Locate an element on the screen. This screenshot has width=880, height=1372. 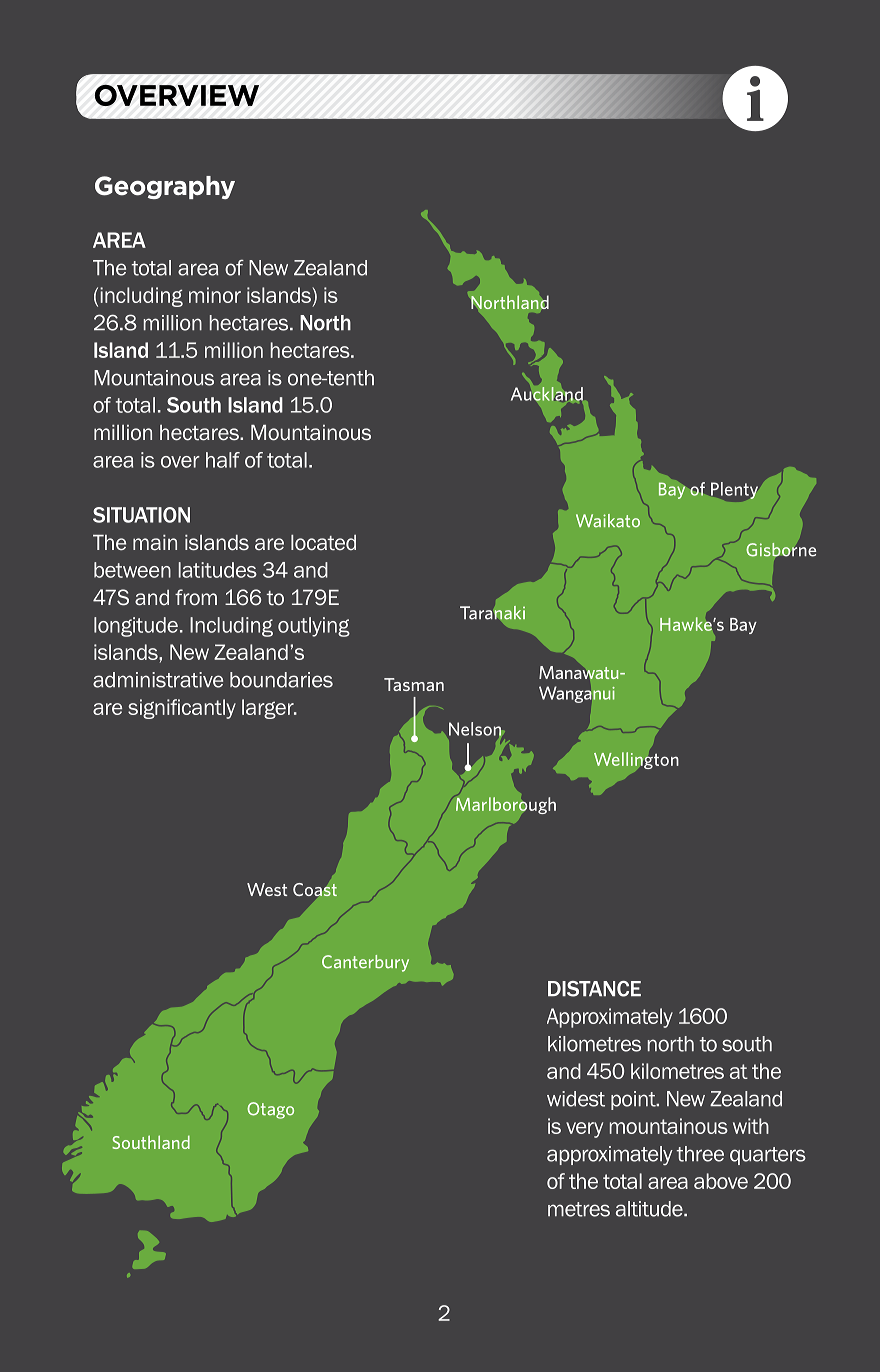
Otago is located at coordinates (270, 1110).
